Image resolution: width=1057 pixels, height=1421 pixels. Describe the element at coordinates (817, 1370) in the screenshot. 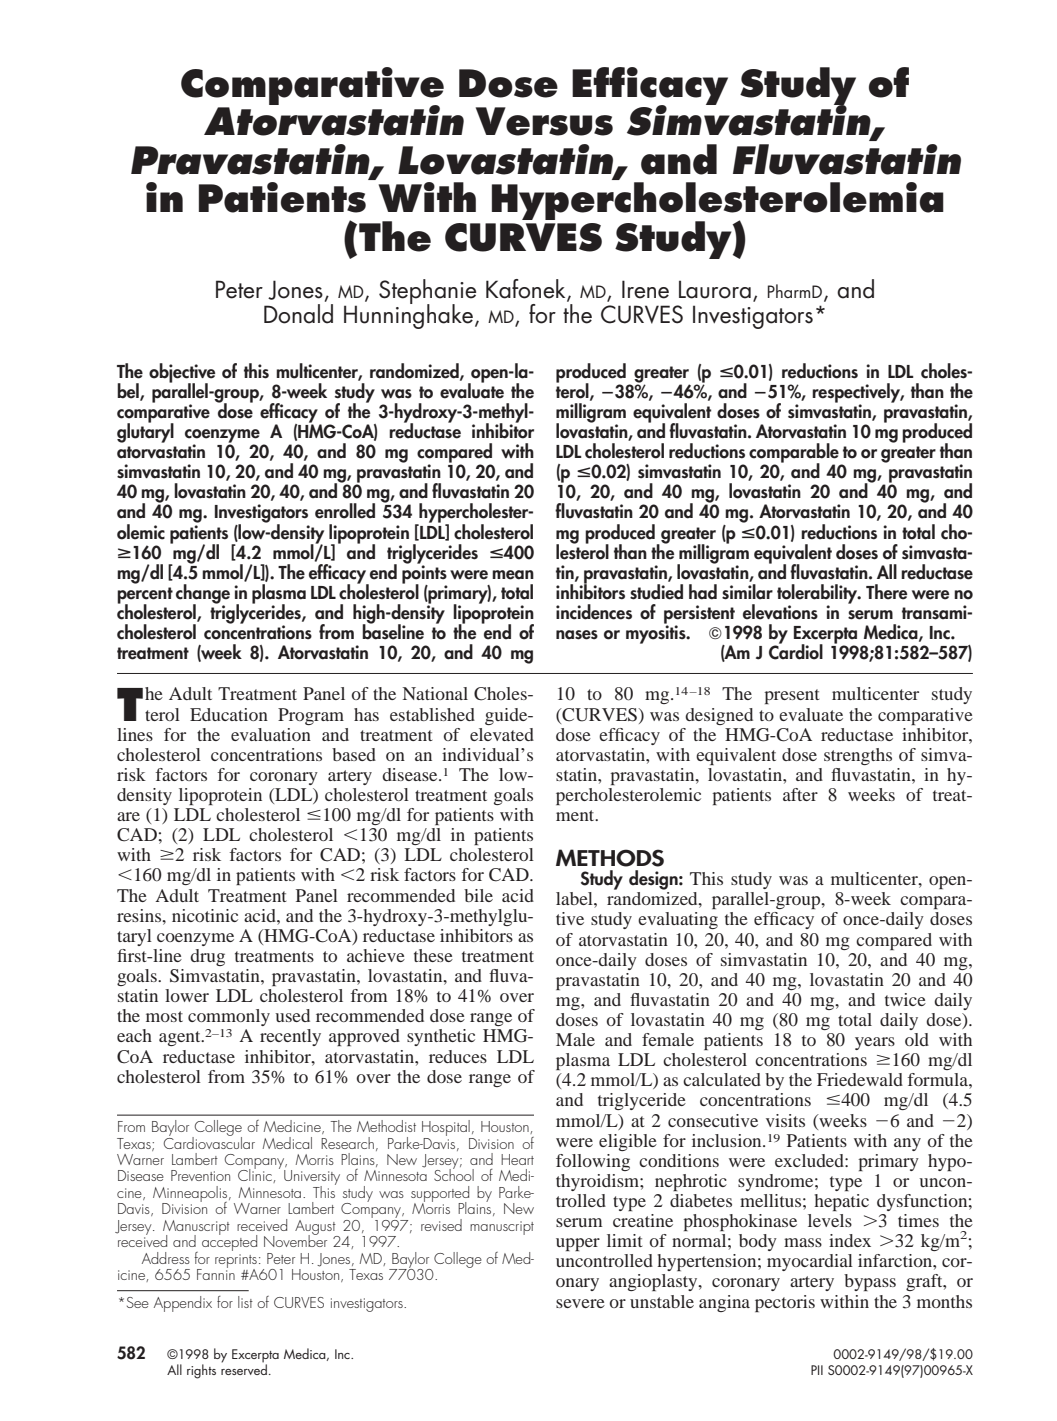

I see `PII` at that location.
